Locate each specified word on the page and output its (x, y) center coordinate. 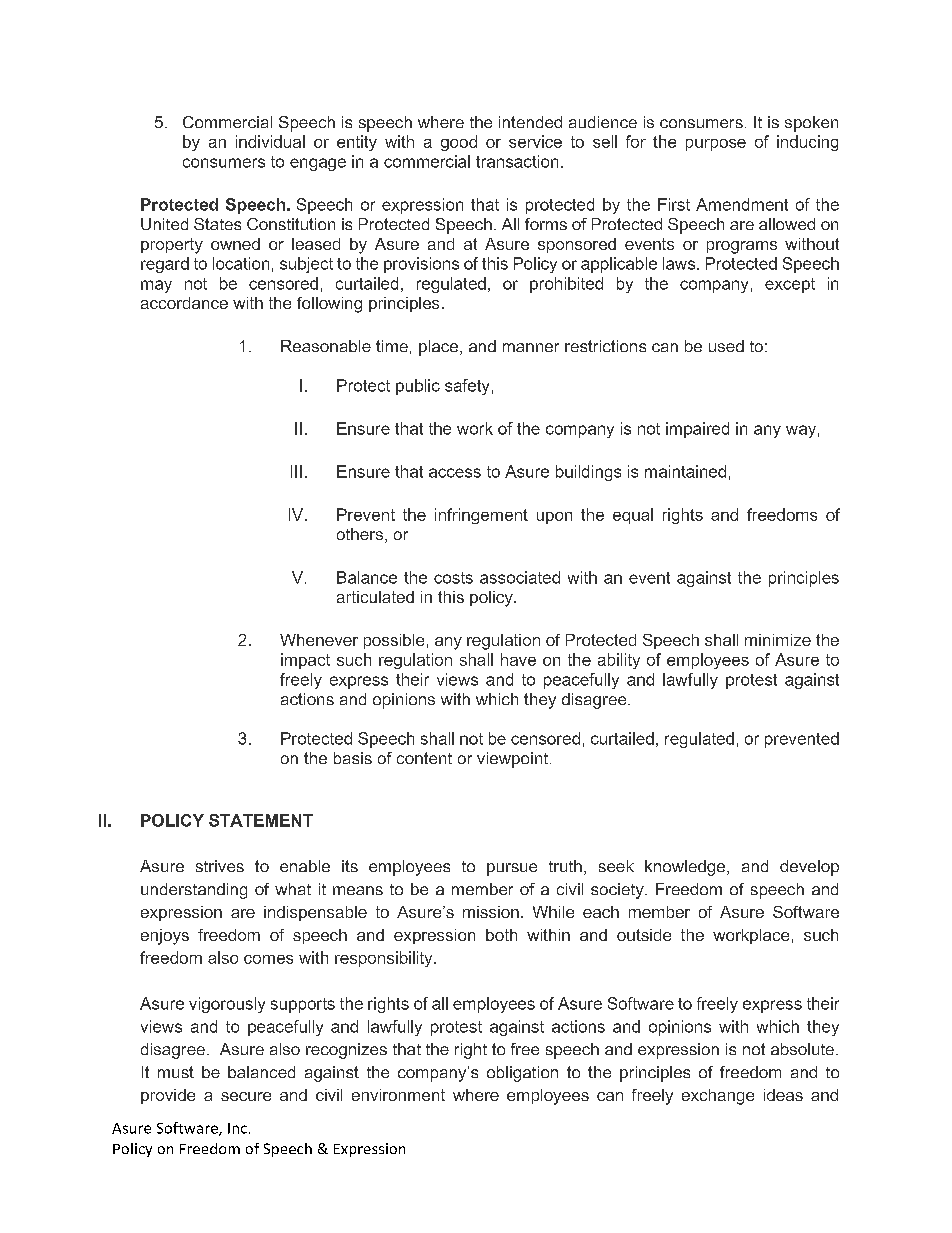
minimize (778, 640)
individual (270, 141)
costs (453, 578)
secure (246, 1096)
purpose (716, 145)
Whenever (319, 640)
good (459, 143)
